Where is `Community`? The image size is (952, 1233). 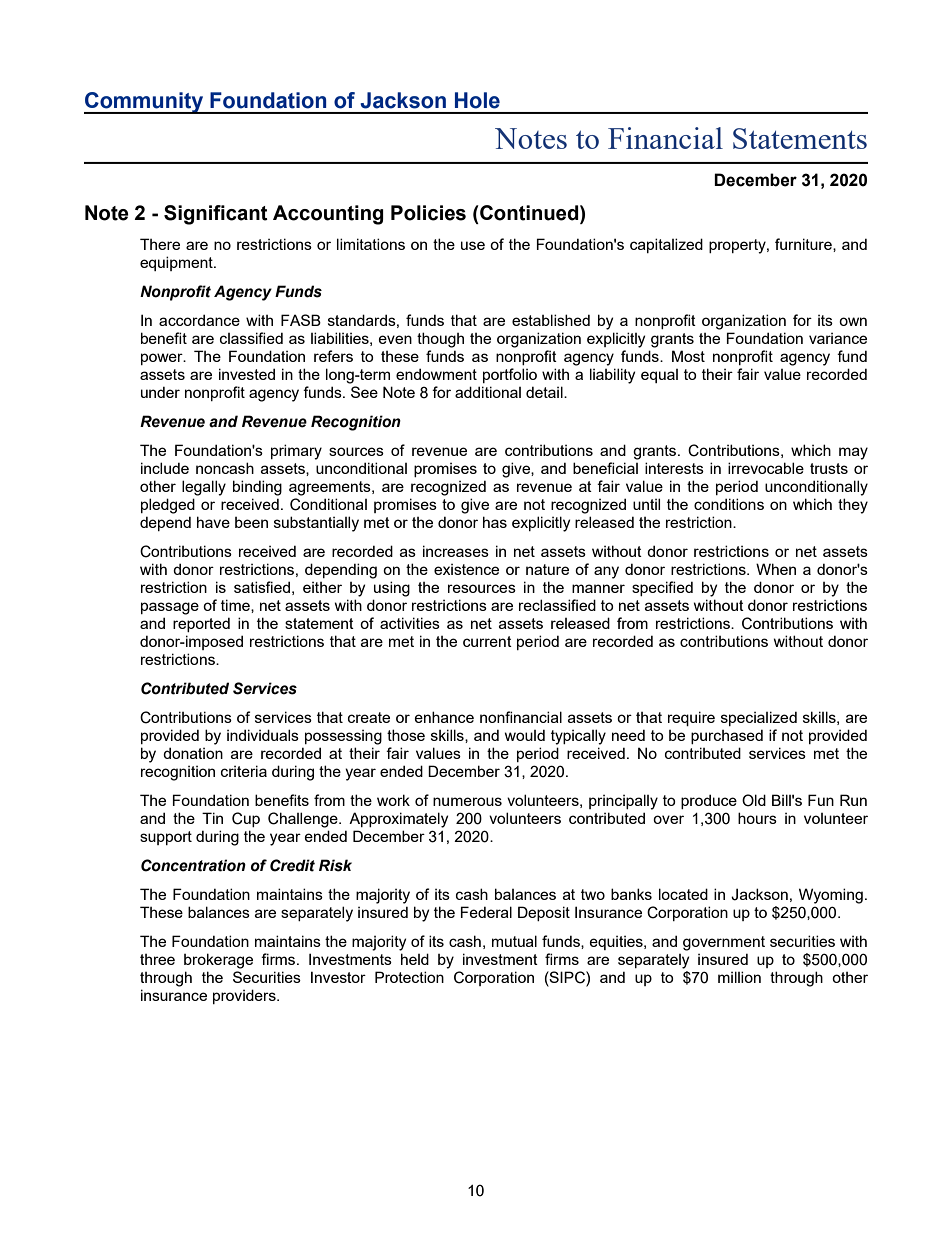 Community is located at coordinates (145, 103).
